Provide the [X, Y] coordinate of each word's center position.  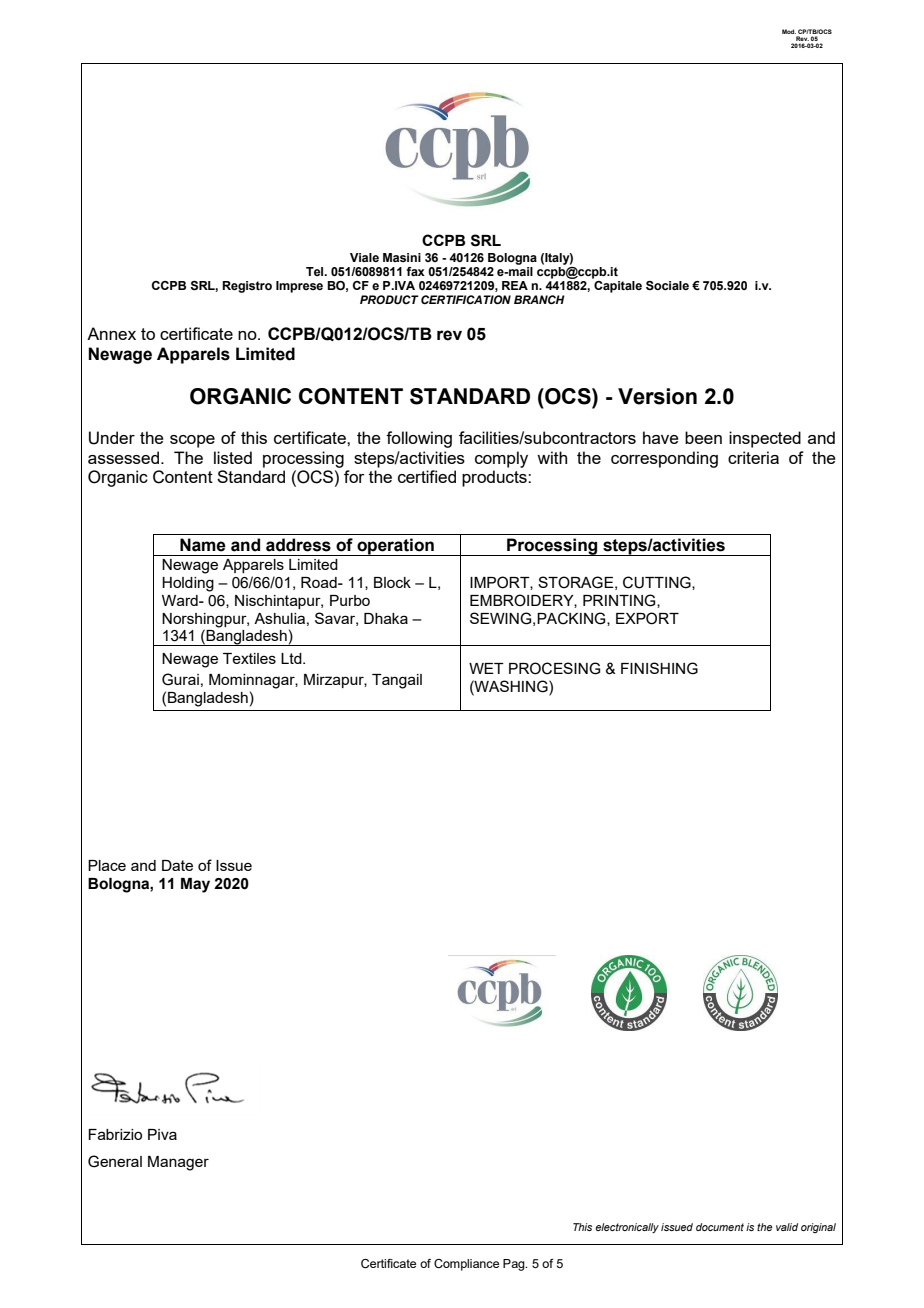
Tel [316, 271]
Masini [402, 257]
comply [501, 459]
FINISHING [659, 668]
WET [486, 668]
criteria [753, 457]
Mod [789, 31]
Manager [178, 1163]
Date [177, 865]
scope [192, 441]
